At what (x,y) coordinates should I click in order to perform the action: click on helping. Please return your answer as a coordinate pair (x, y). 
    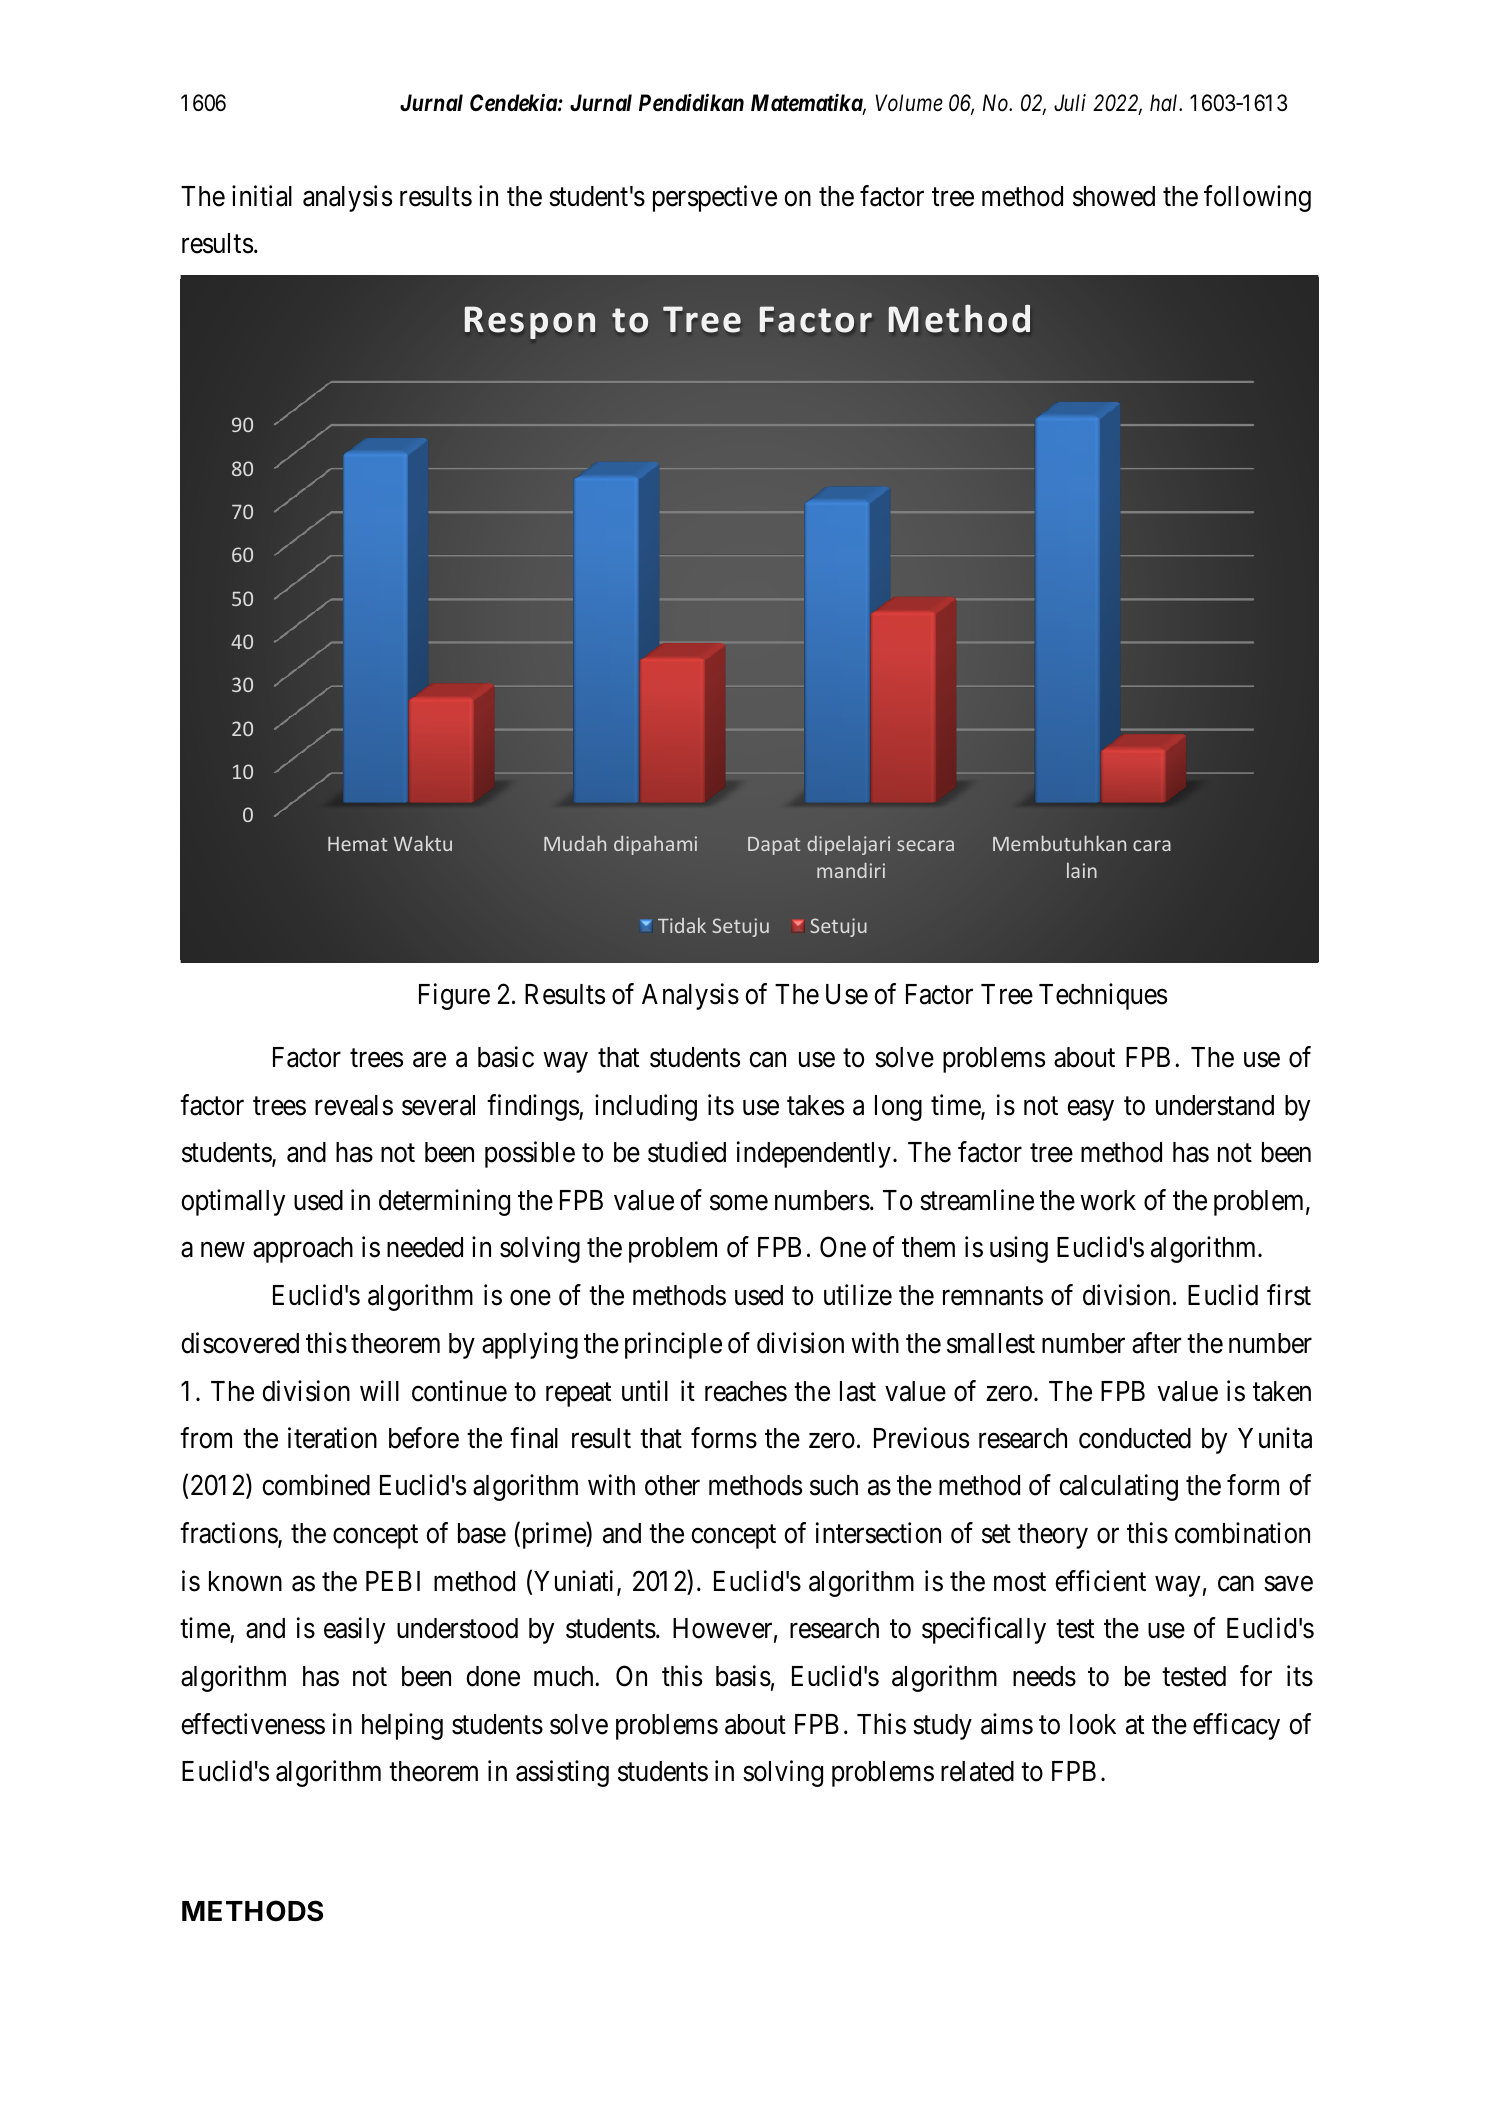
    Looking at the image, I should click on (402, 1726).
